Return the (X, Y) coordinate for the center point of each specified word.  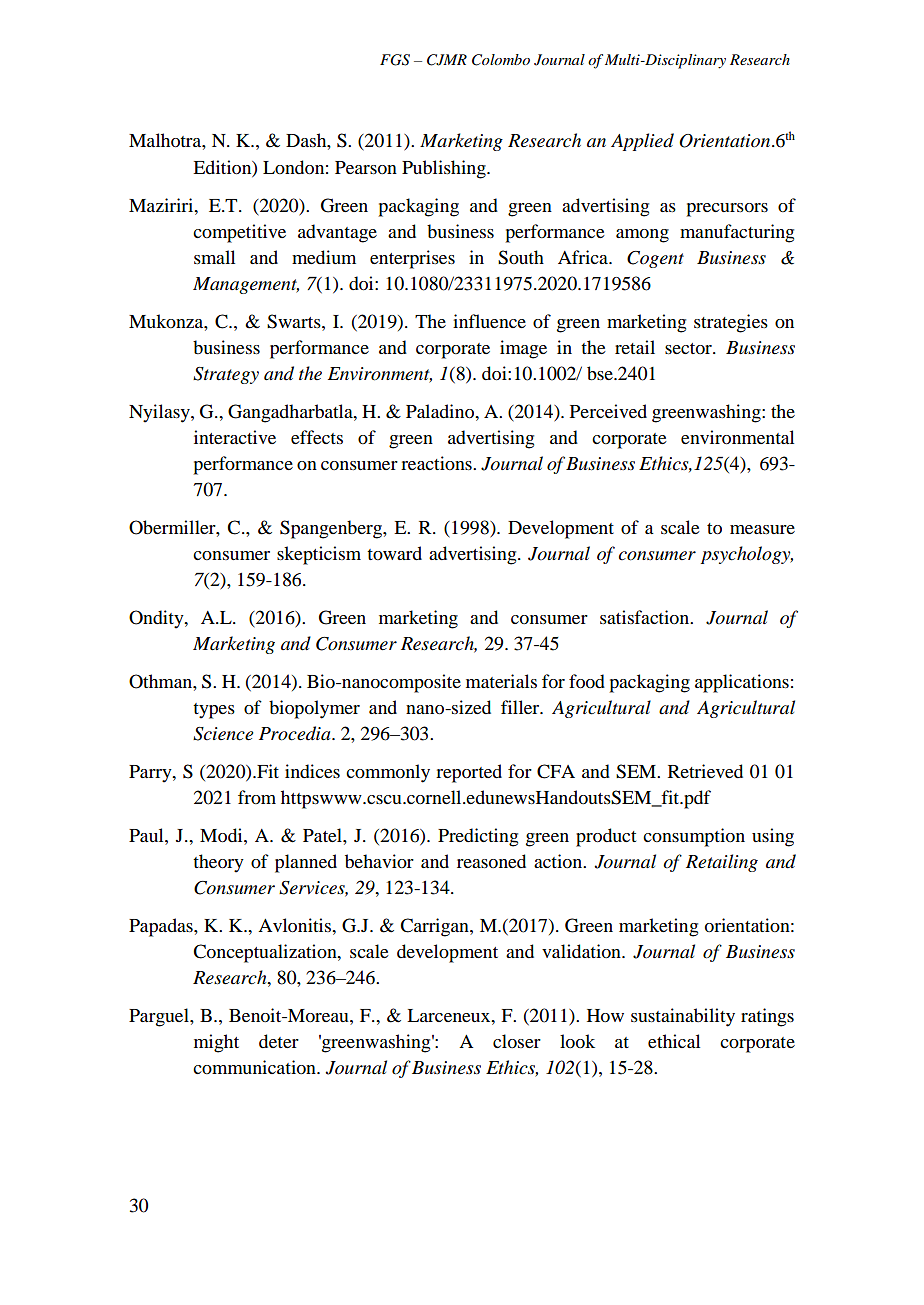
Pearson (366, 167)
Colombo (501, 60)
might (216, 1043)
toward (394, 553)
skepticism (319, 555)
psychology (747, 555)
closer (517, 1041)
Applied (642, 142)
